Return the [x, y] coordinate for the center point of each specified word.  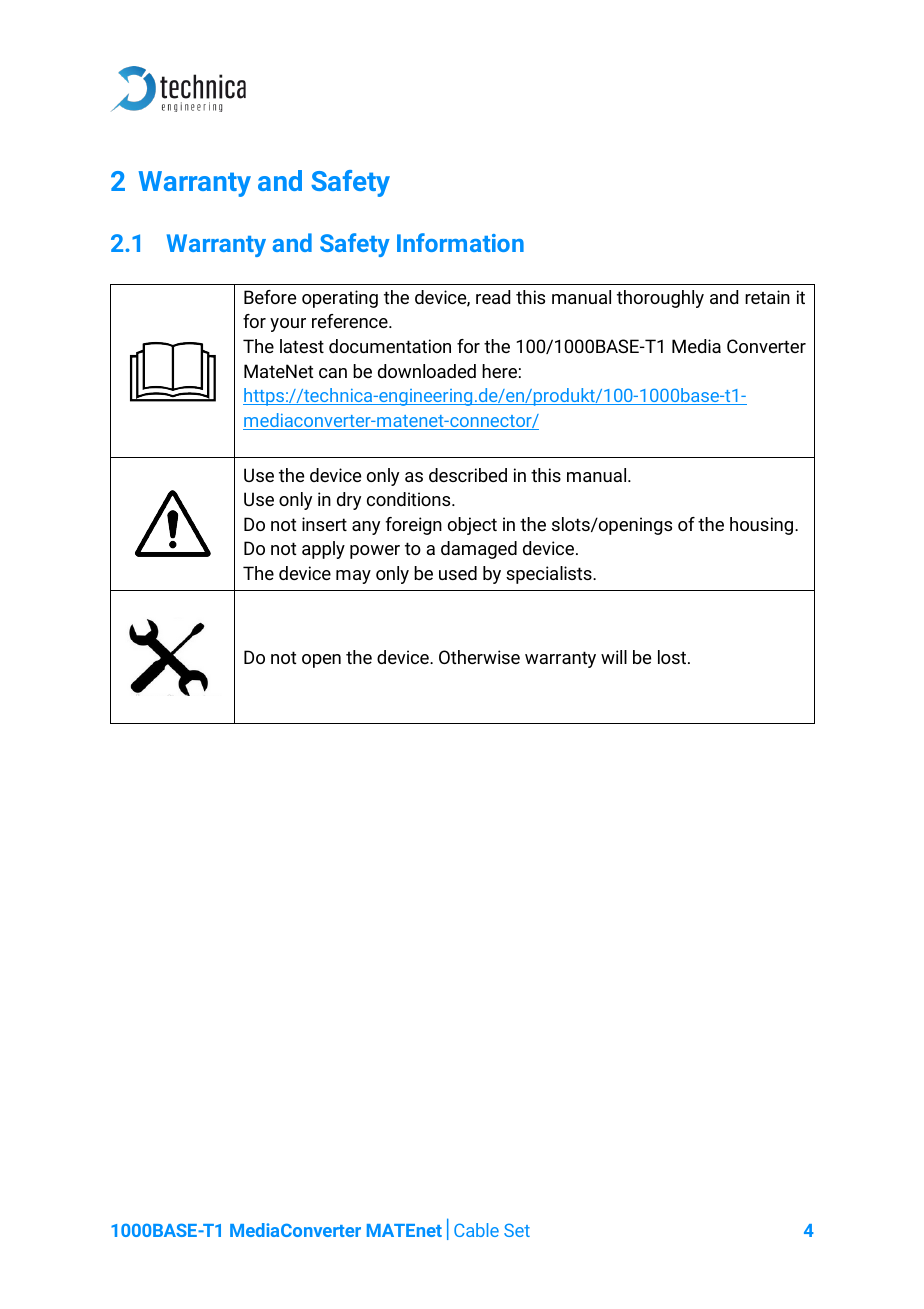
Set [517, 1230]
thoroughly [660, 299]
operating [340, 299]
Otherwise [479, 657]
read [493, 297]
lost [673, 657]
